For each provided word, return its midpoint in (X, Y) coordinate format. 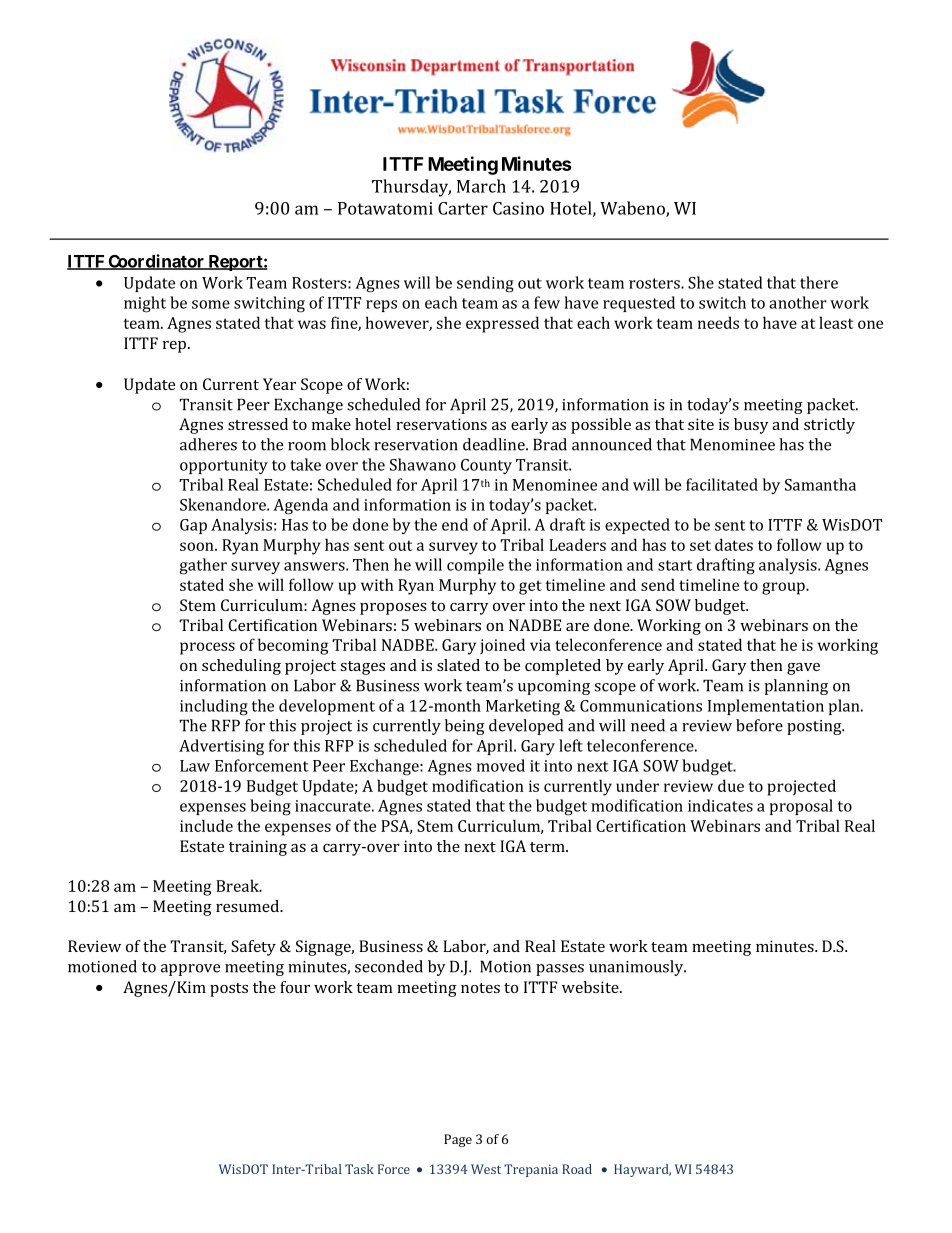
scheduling (241, 667)
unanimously (637, 968)
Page (458, 1140)
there (819, 282)
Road (577, 1169)
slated (458, 665)
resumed (248, 906)
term (548, 847)
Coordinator (156, 262)
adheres (208, 444)
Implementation (766, 707)
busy (751, 426)
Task (359, 1169)
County (486, 466)
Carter (463, 208)
